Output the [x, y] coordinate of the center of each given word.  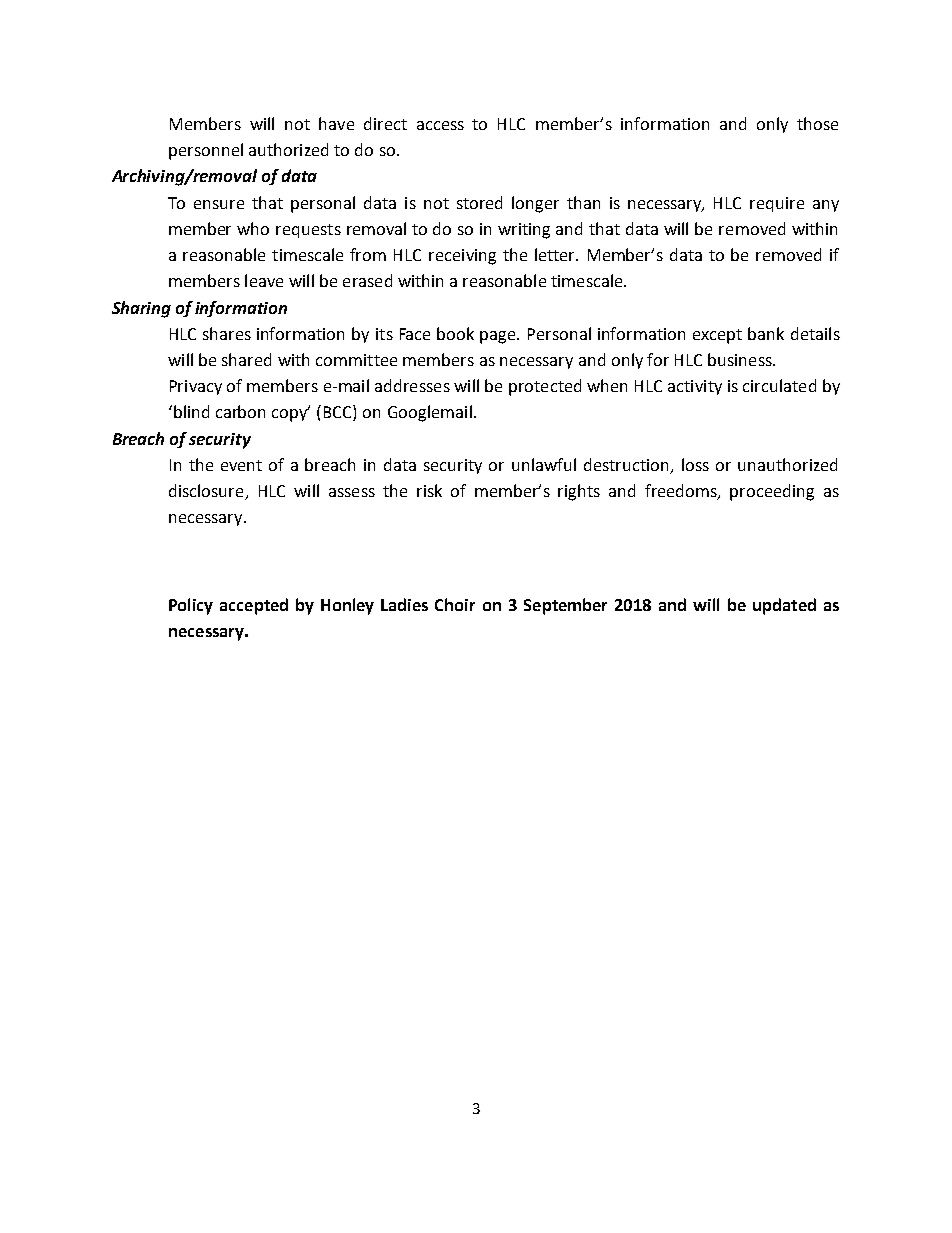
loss [695, 464]
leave [264, 280]
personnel [206, 151]
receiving [462, 257]
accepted [254, 606]
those [817, 123]
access [440, 125]
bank [766, 333]
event [241, 465]
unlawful [544, 464]
